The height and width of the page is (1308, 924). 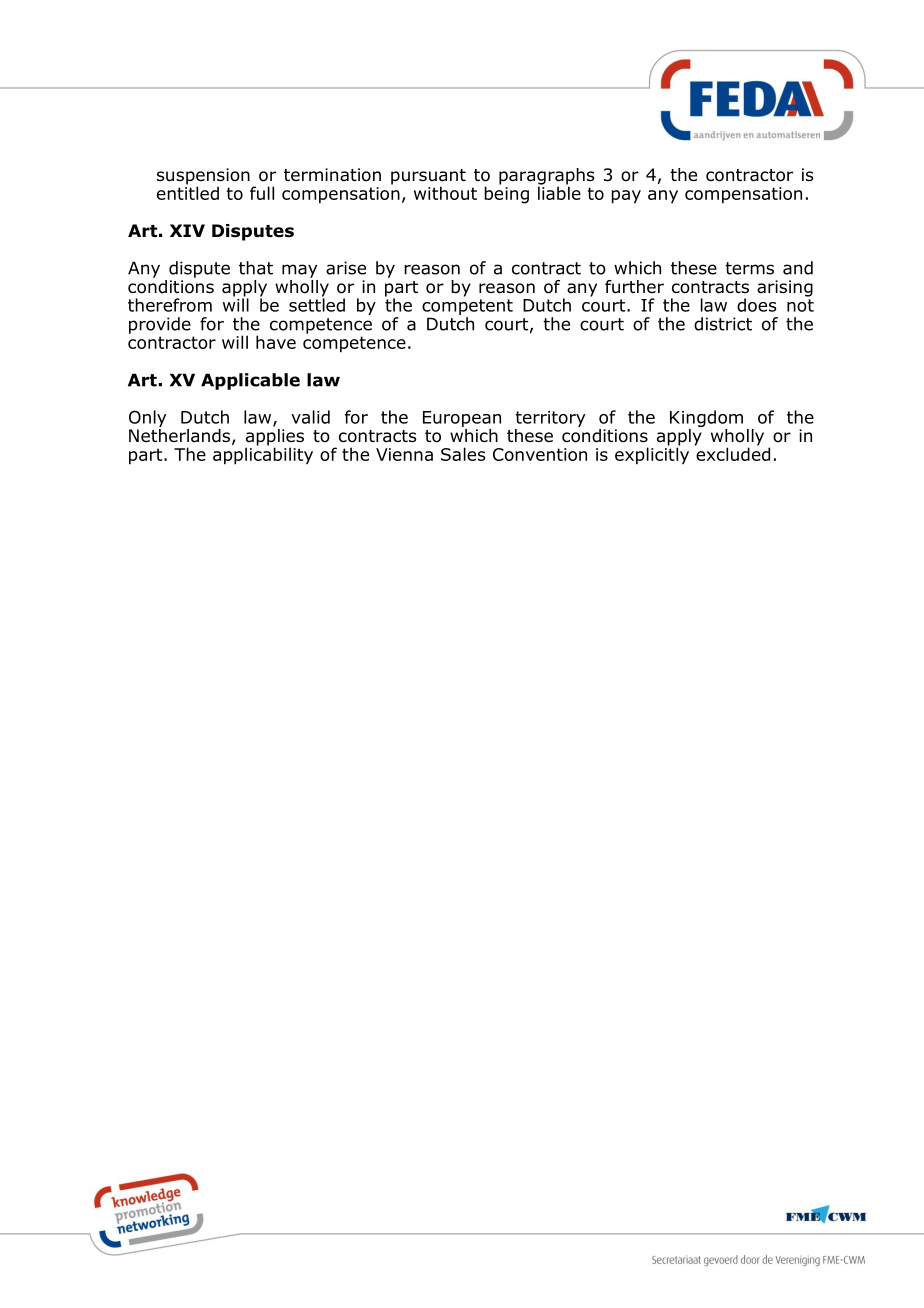 I want to click on pursuant, so click(x=428, y=178).
